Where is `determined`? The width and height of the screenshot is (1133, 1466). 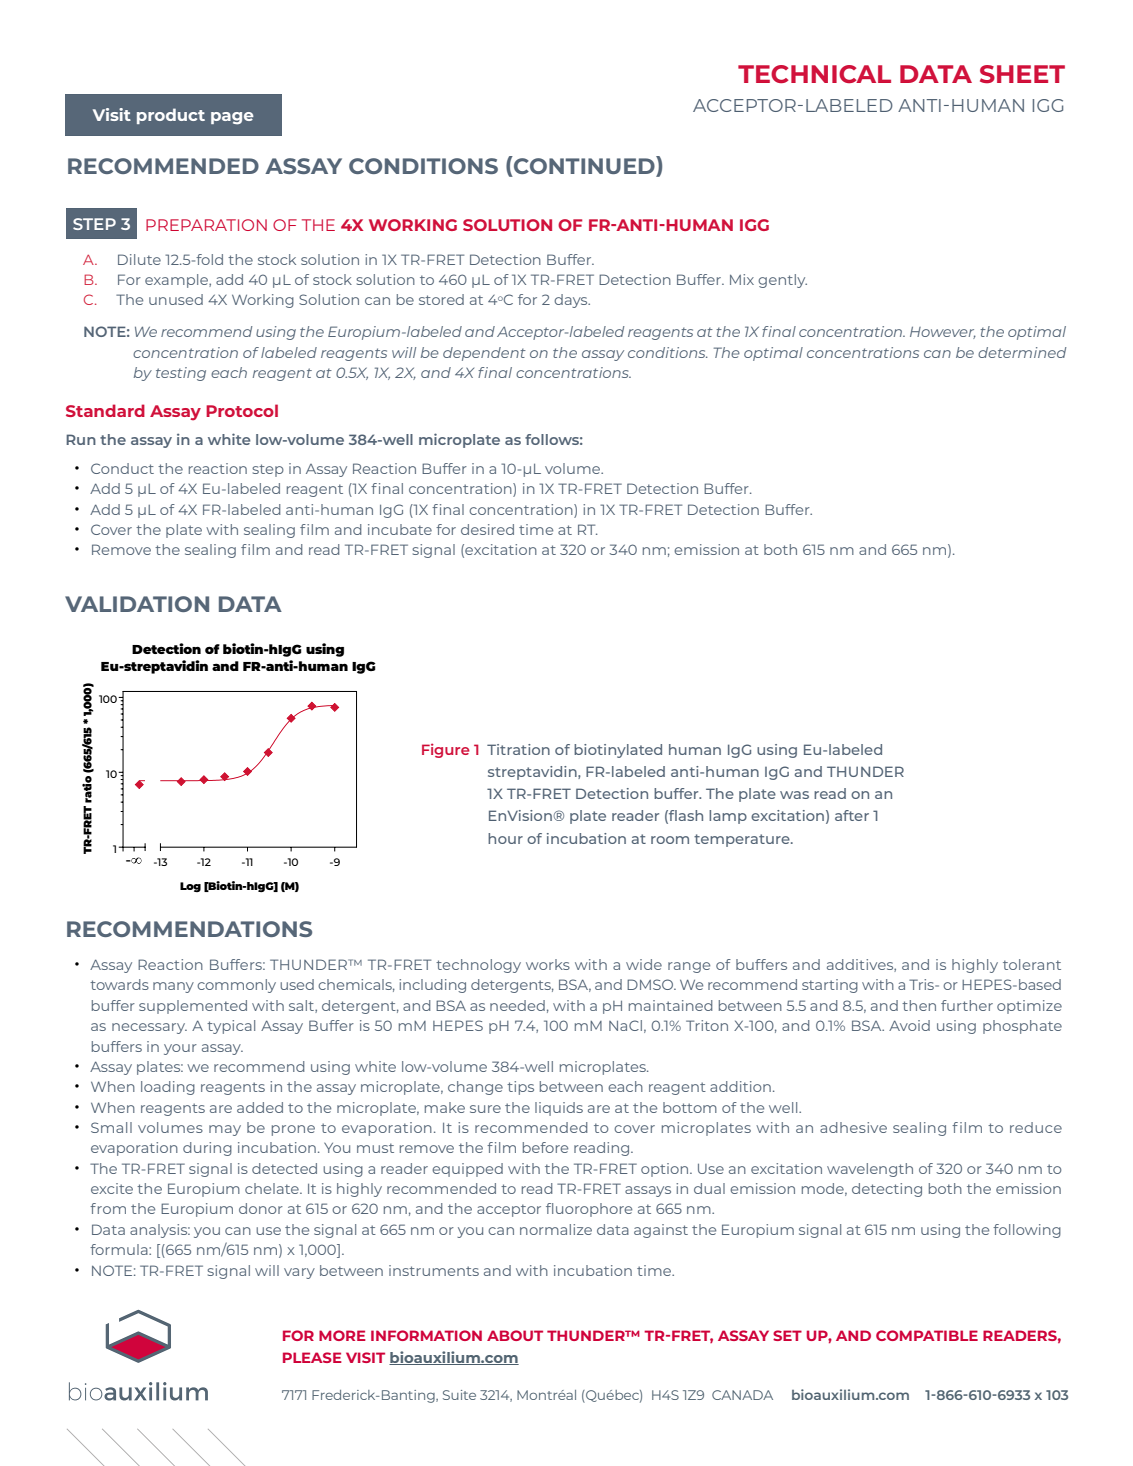 determined is located at coordinates (1022, 352).
